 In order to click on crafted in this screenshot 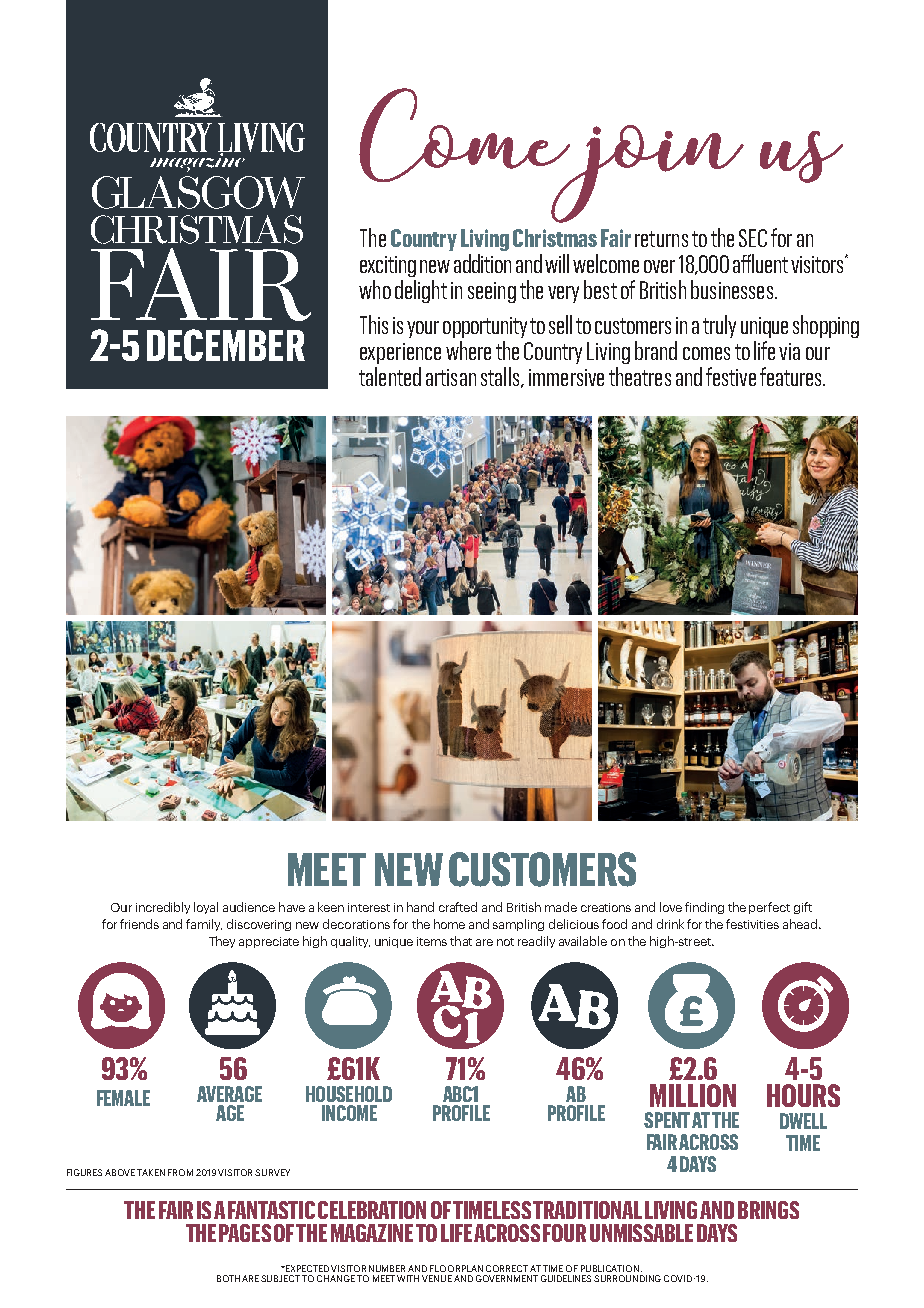, I will do `click(458, 907)`.
